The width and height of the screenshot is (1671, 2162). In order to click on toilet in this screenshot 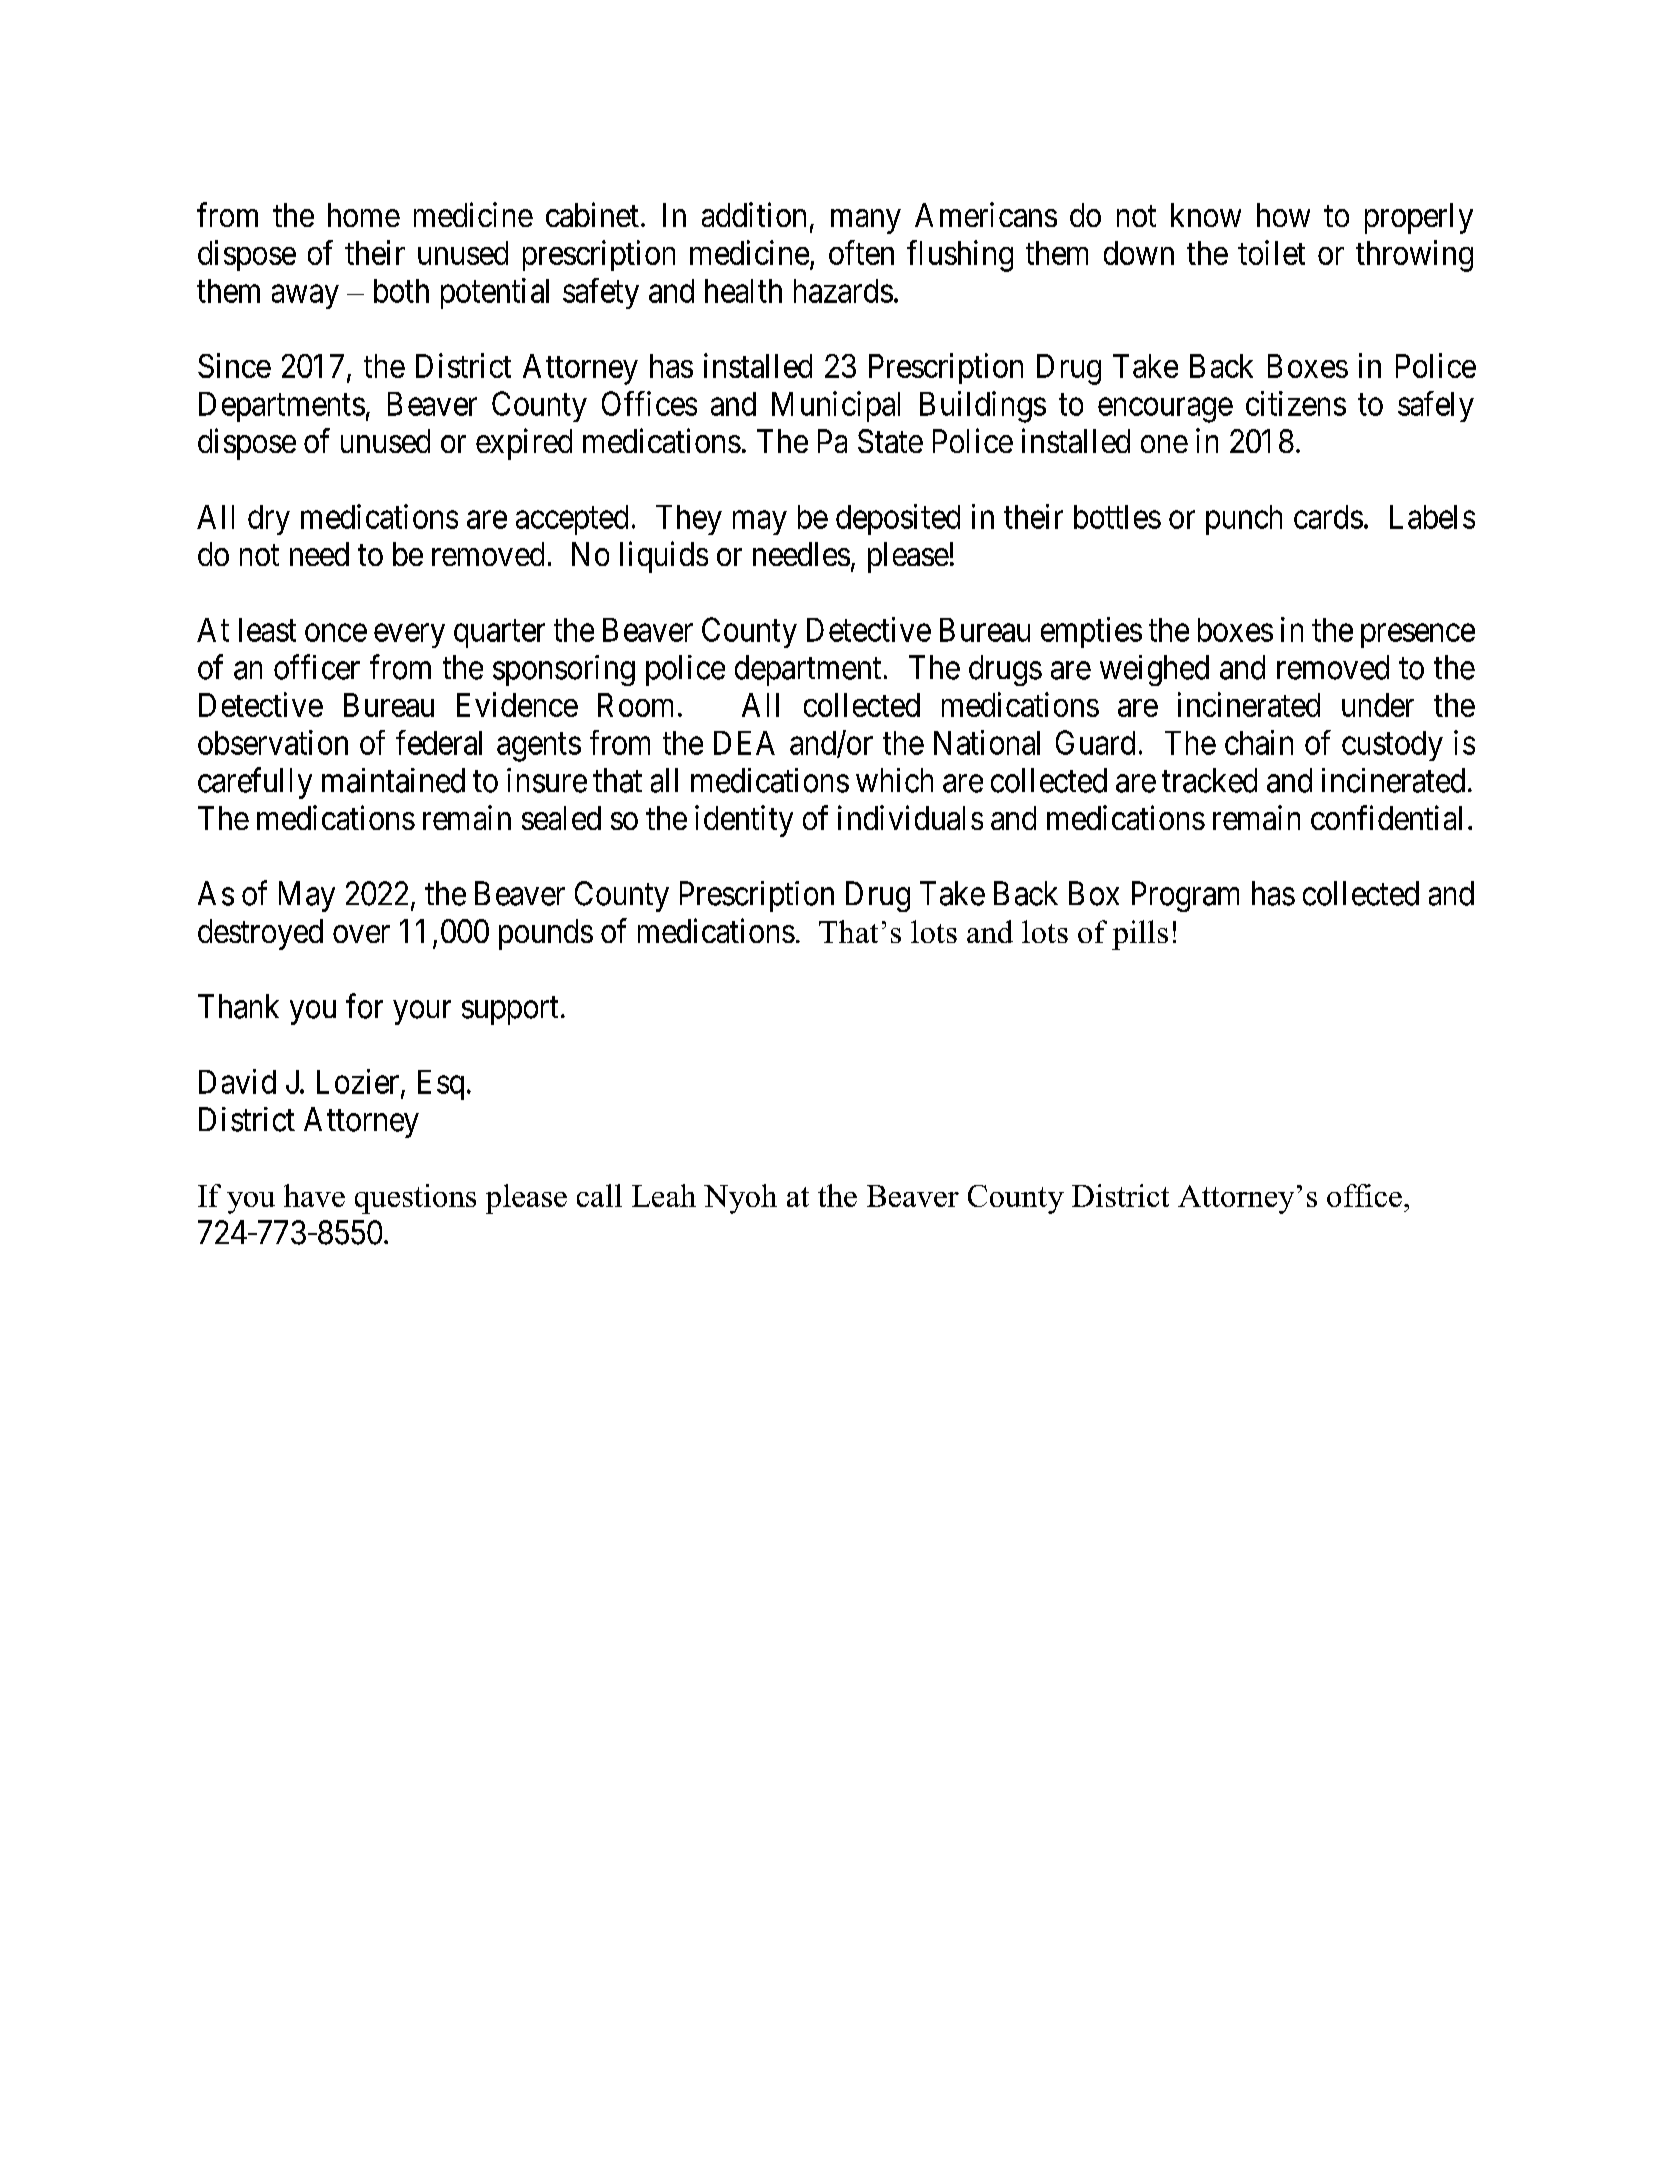, I will do `click(1271, 252)`.
